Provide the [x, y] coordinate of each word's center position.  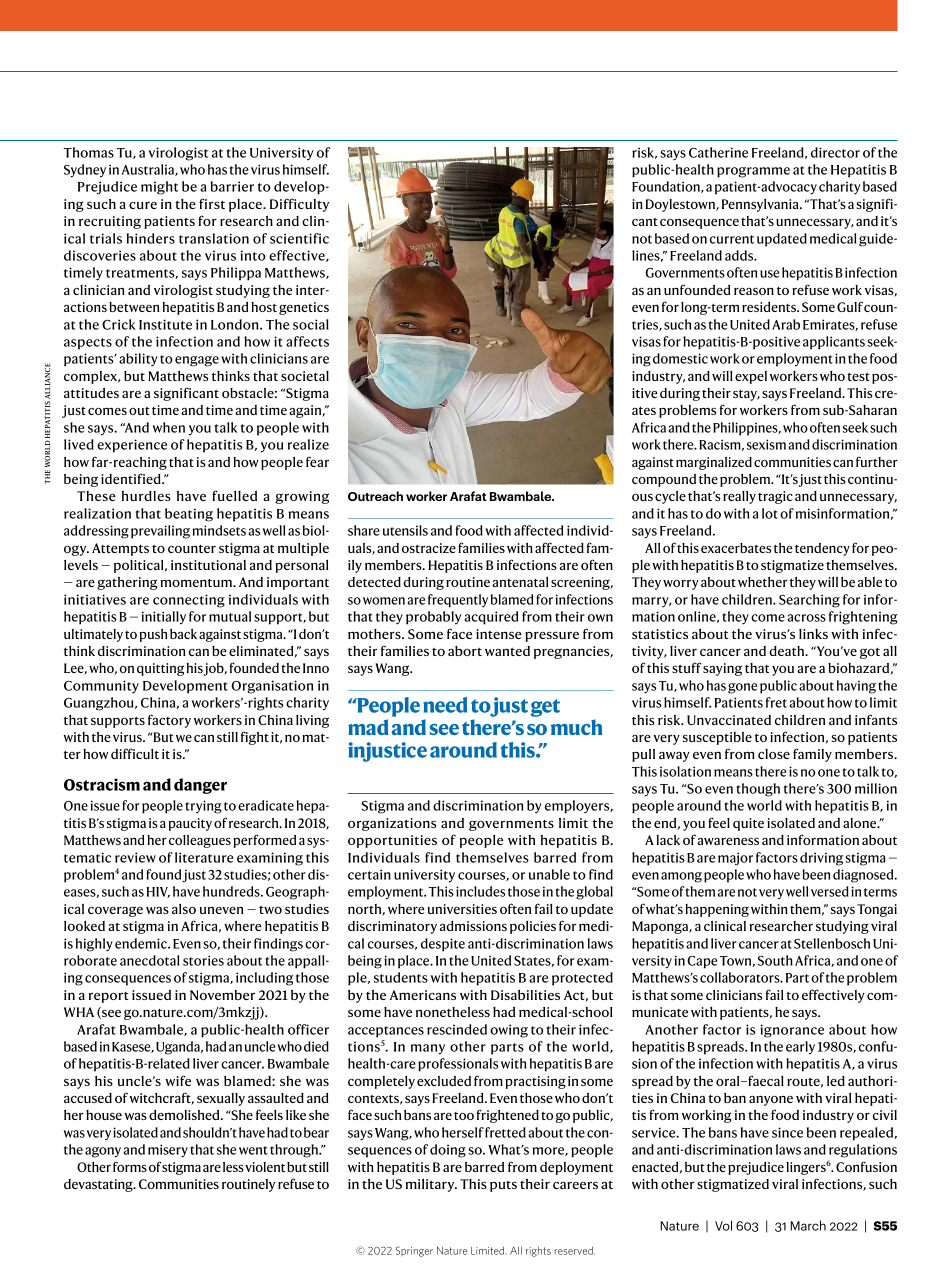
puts [503, 1186]
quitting [160, 669]
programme [753, 172]
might [159, 188]
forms [130, 1166]
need [445, 705]
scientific [299, 238]
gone [742, 688]
